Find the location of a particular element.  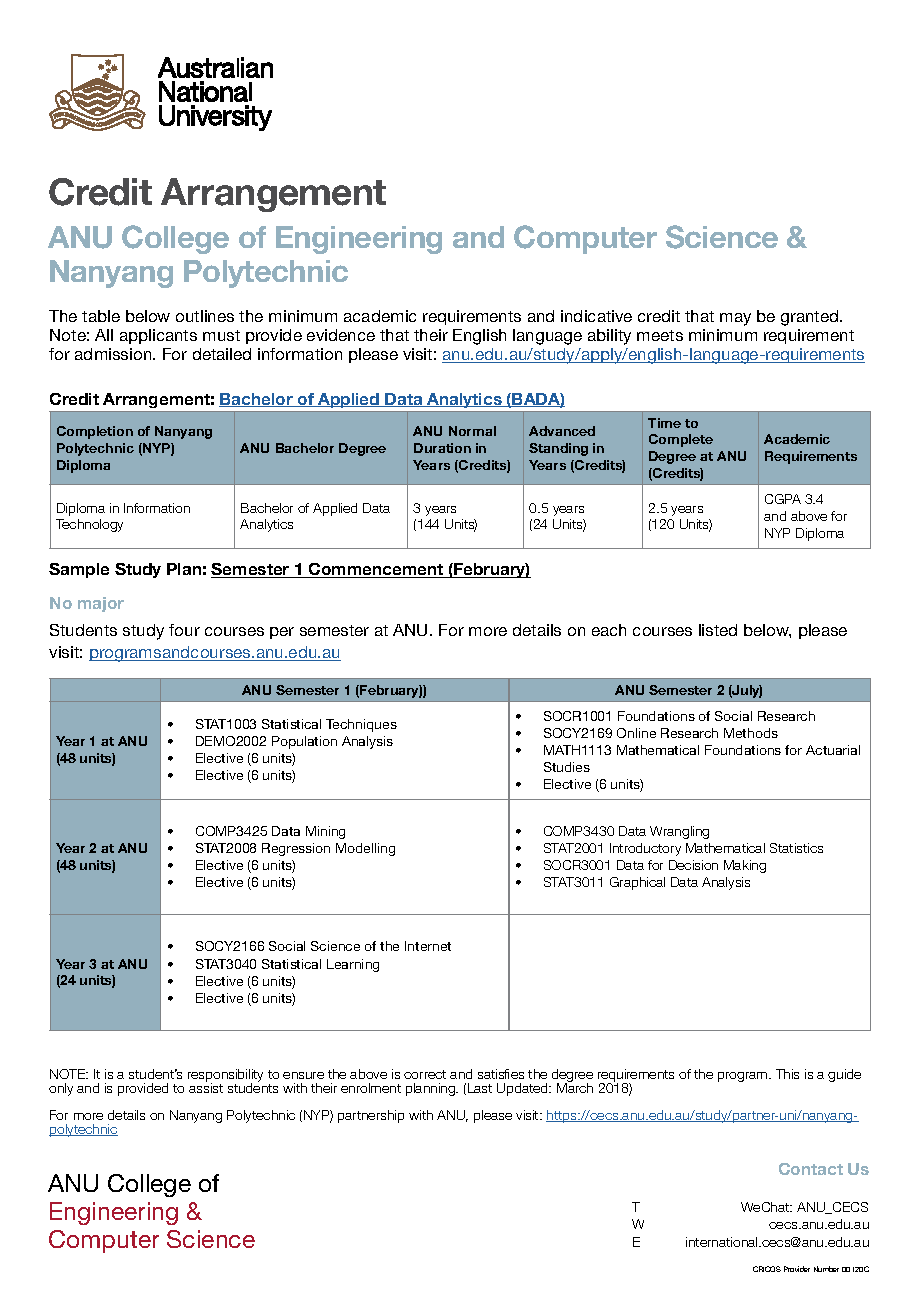

Studies is located at coordinates (567, 767).
